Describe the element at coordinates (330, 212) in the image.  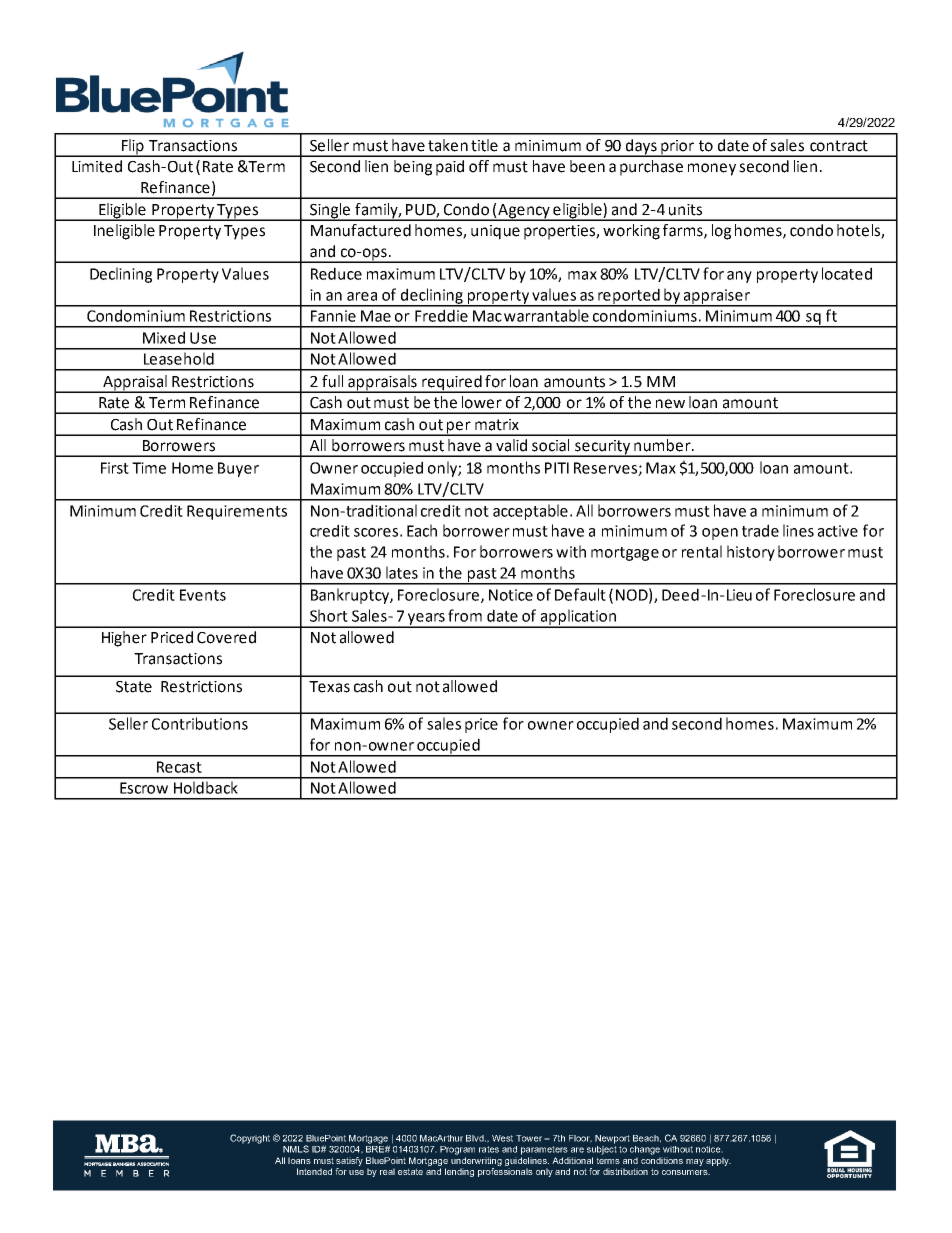
I see `Single` at that location.
